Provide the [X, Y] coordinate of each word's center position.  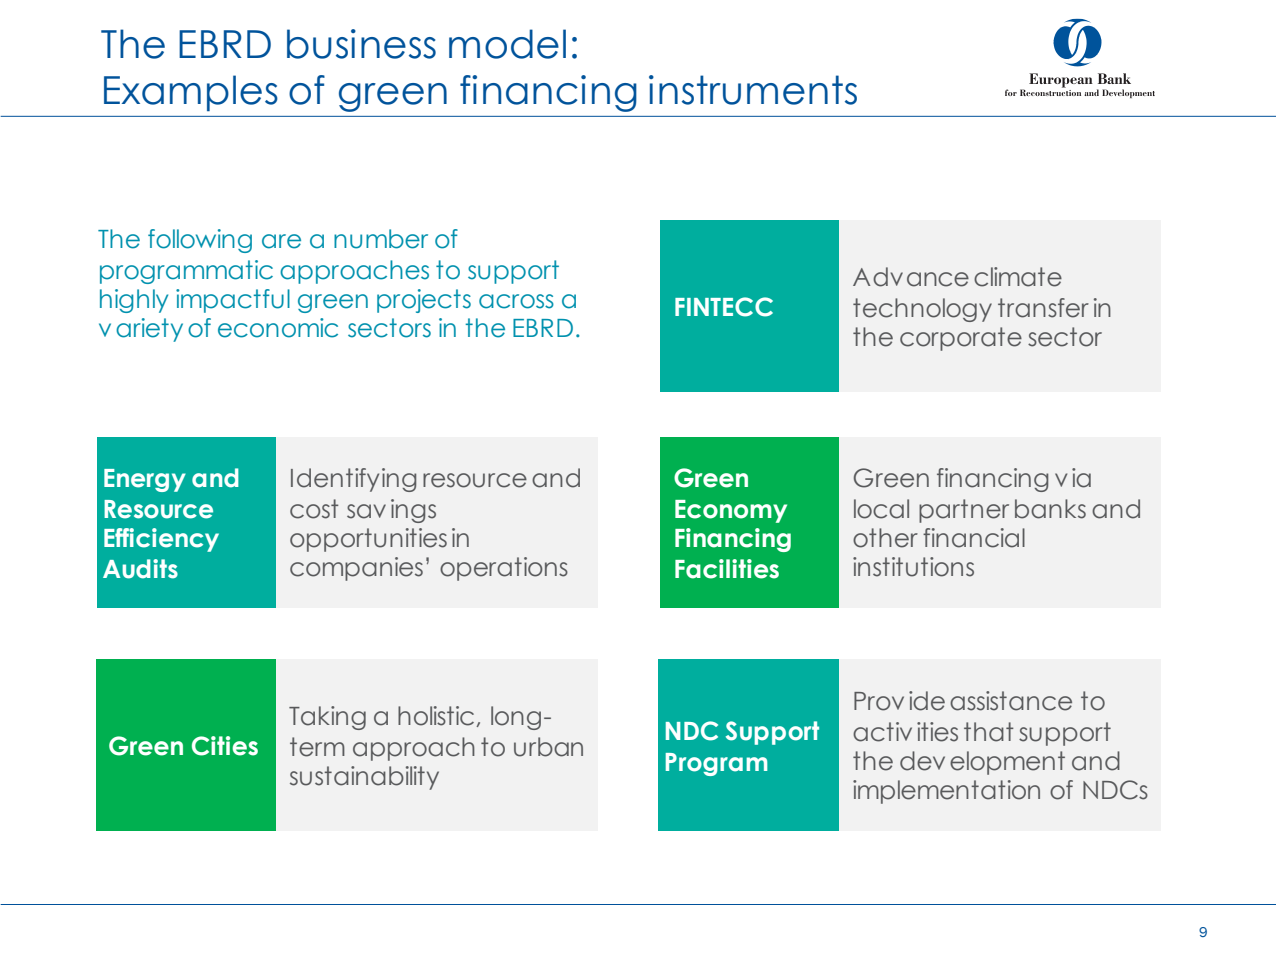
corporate [961, 339]
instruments [753, 90]
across [516, 301]
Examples [191, 93]
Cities [225, 746]
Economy [731, 511]
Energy [145, 480]
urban [548, 747]
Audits [140, 569]
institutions [913, 567]
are [281, 241]
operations [504, 569]
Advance [911, 277]
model [507, 44]
